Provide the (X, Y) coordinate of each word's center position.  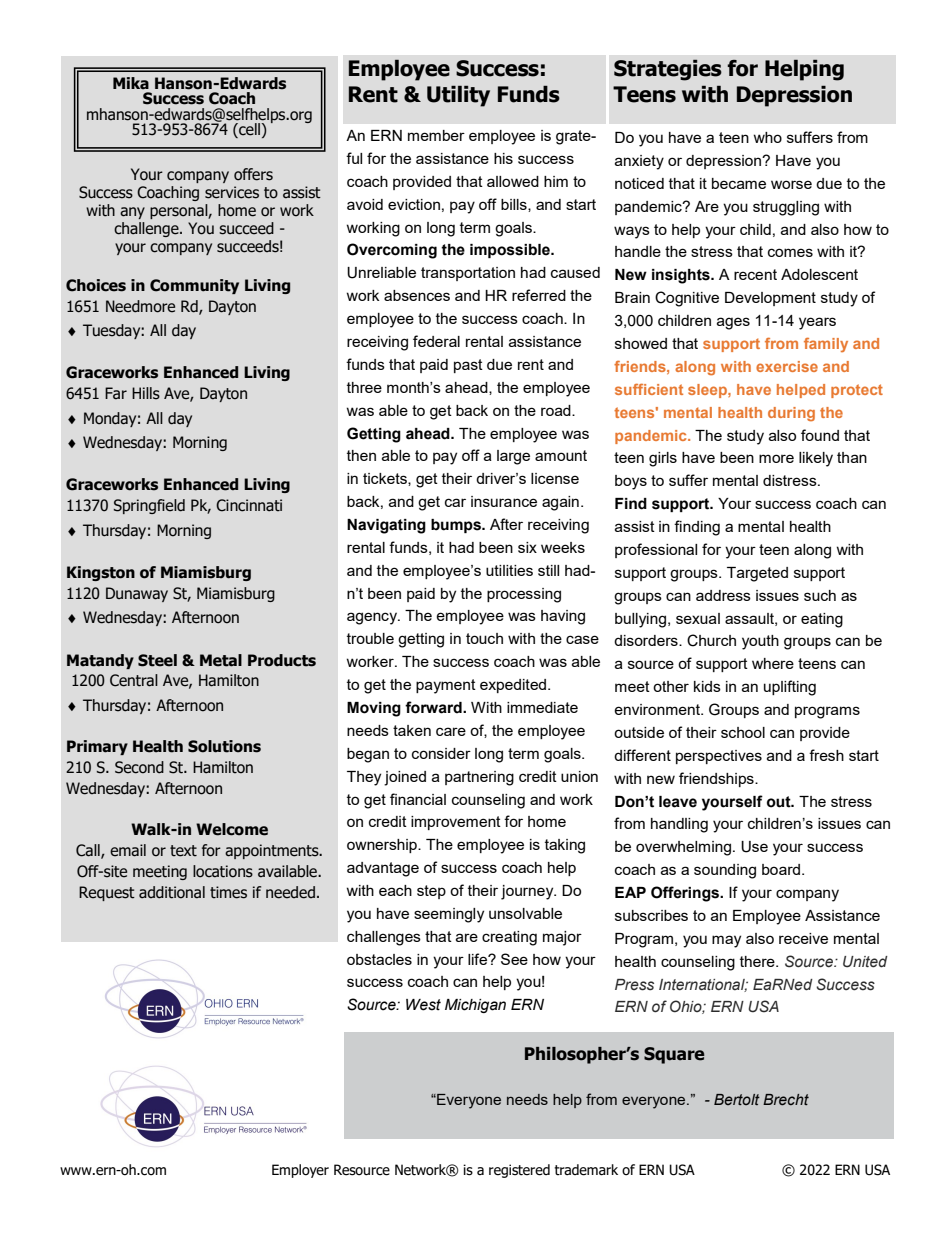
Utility (458, 96)
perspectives (719, 757)
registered (519, 1171)
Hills (146, 393)
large (513, 457)
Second (139, 767)
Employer (300, 1171)
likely (816, 459)
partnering (479, 778)
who (767, 137)
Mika (131, 83)
